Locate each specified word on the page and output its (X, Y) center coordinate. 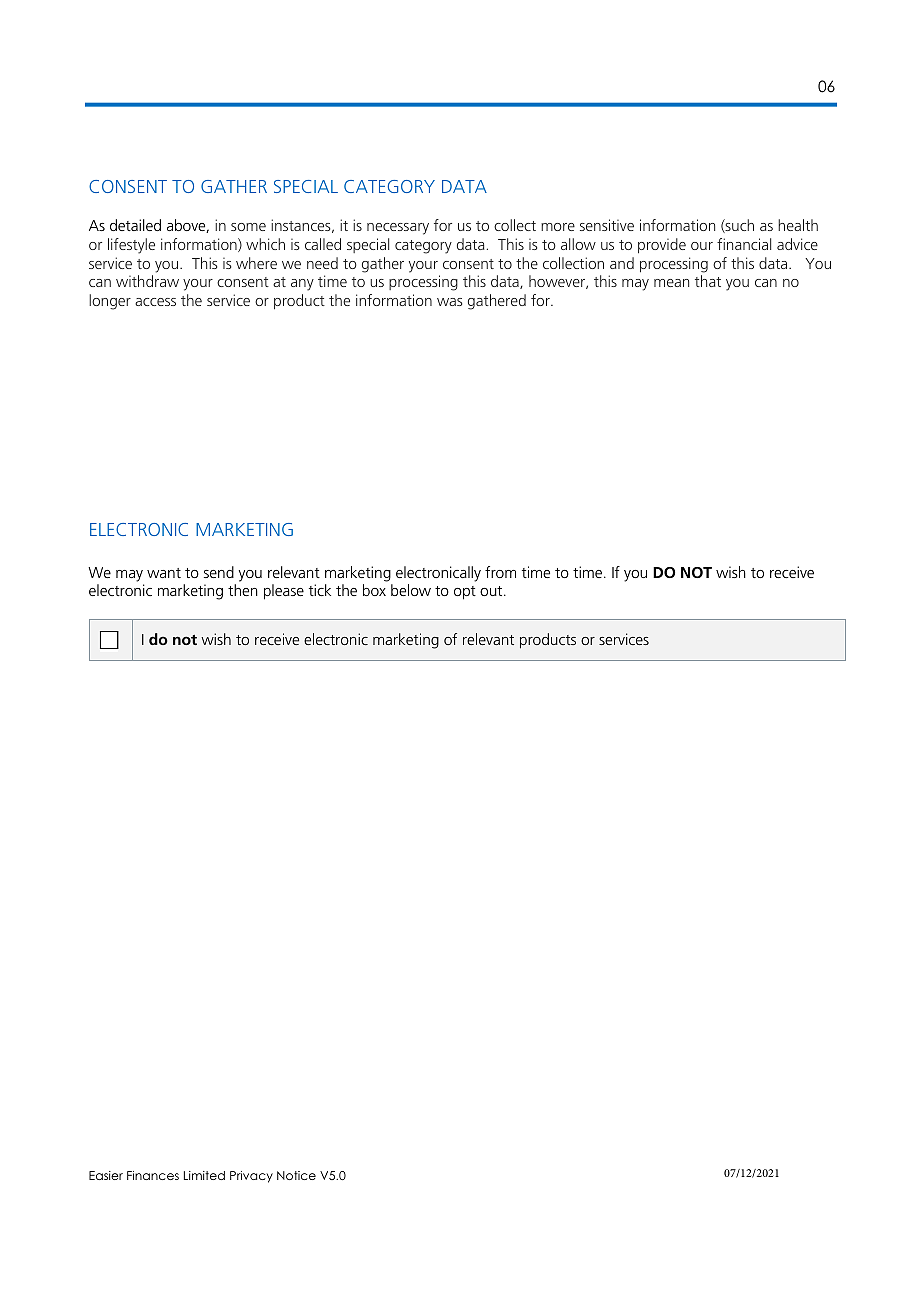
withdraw (147, 281)
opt (465, 593)
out (492, 591)
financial (744, 244)
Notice (296, 1175)
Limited (204, 1175)
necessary (398, 229)
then (243, 590)
